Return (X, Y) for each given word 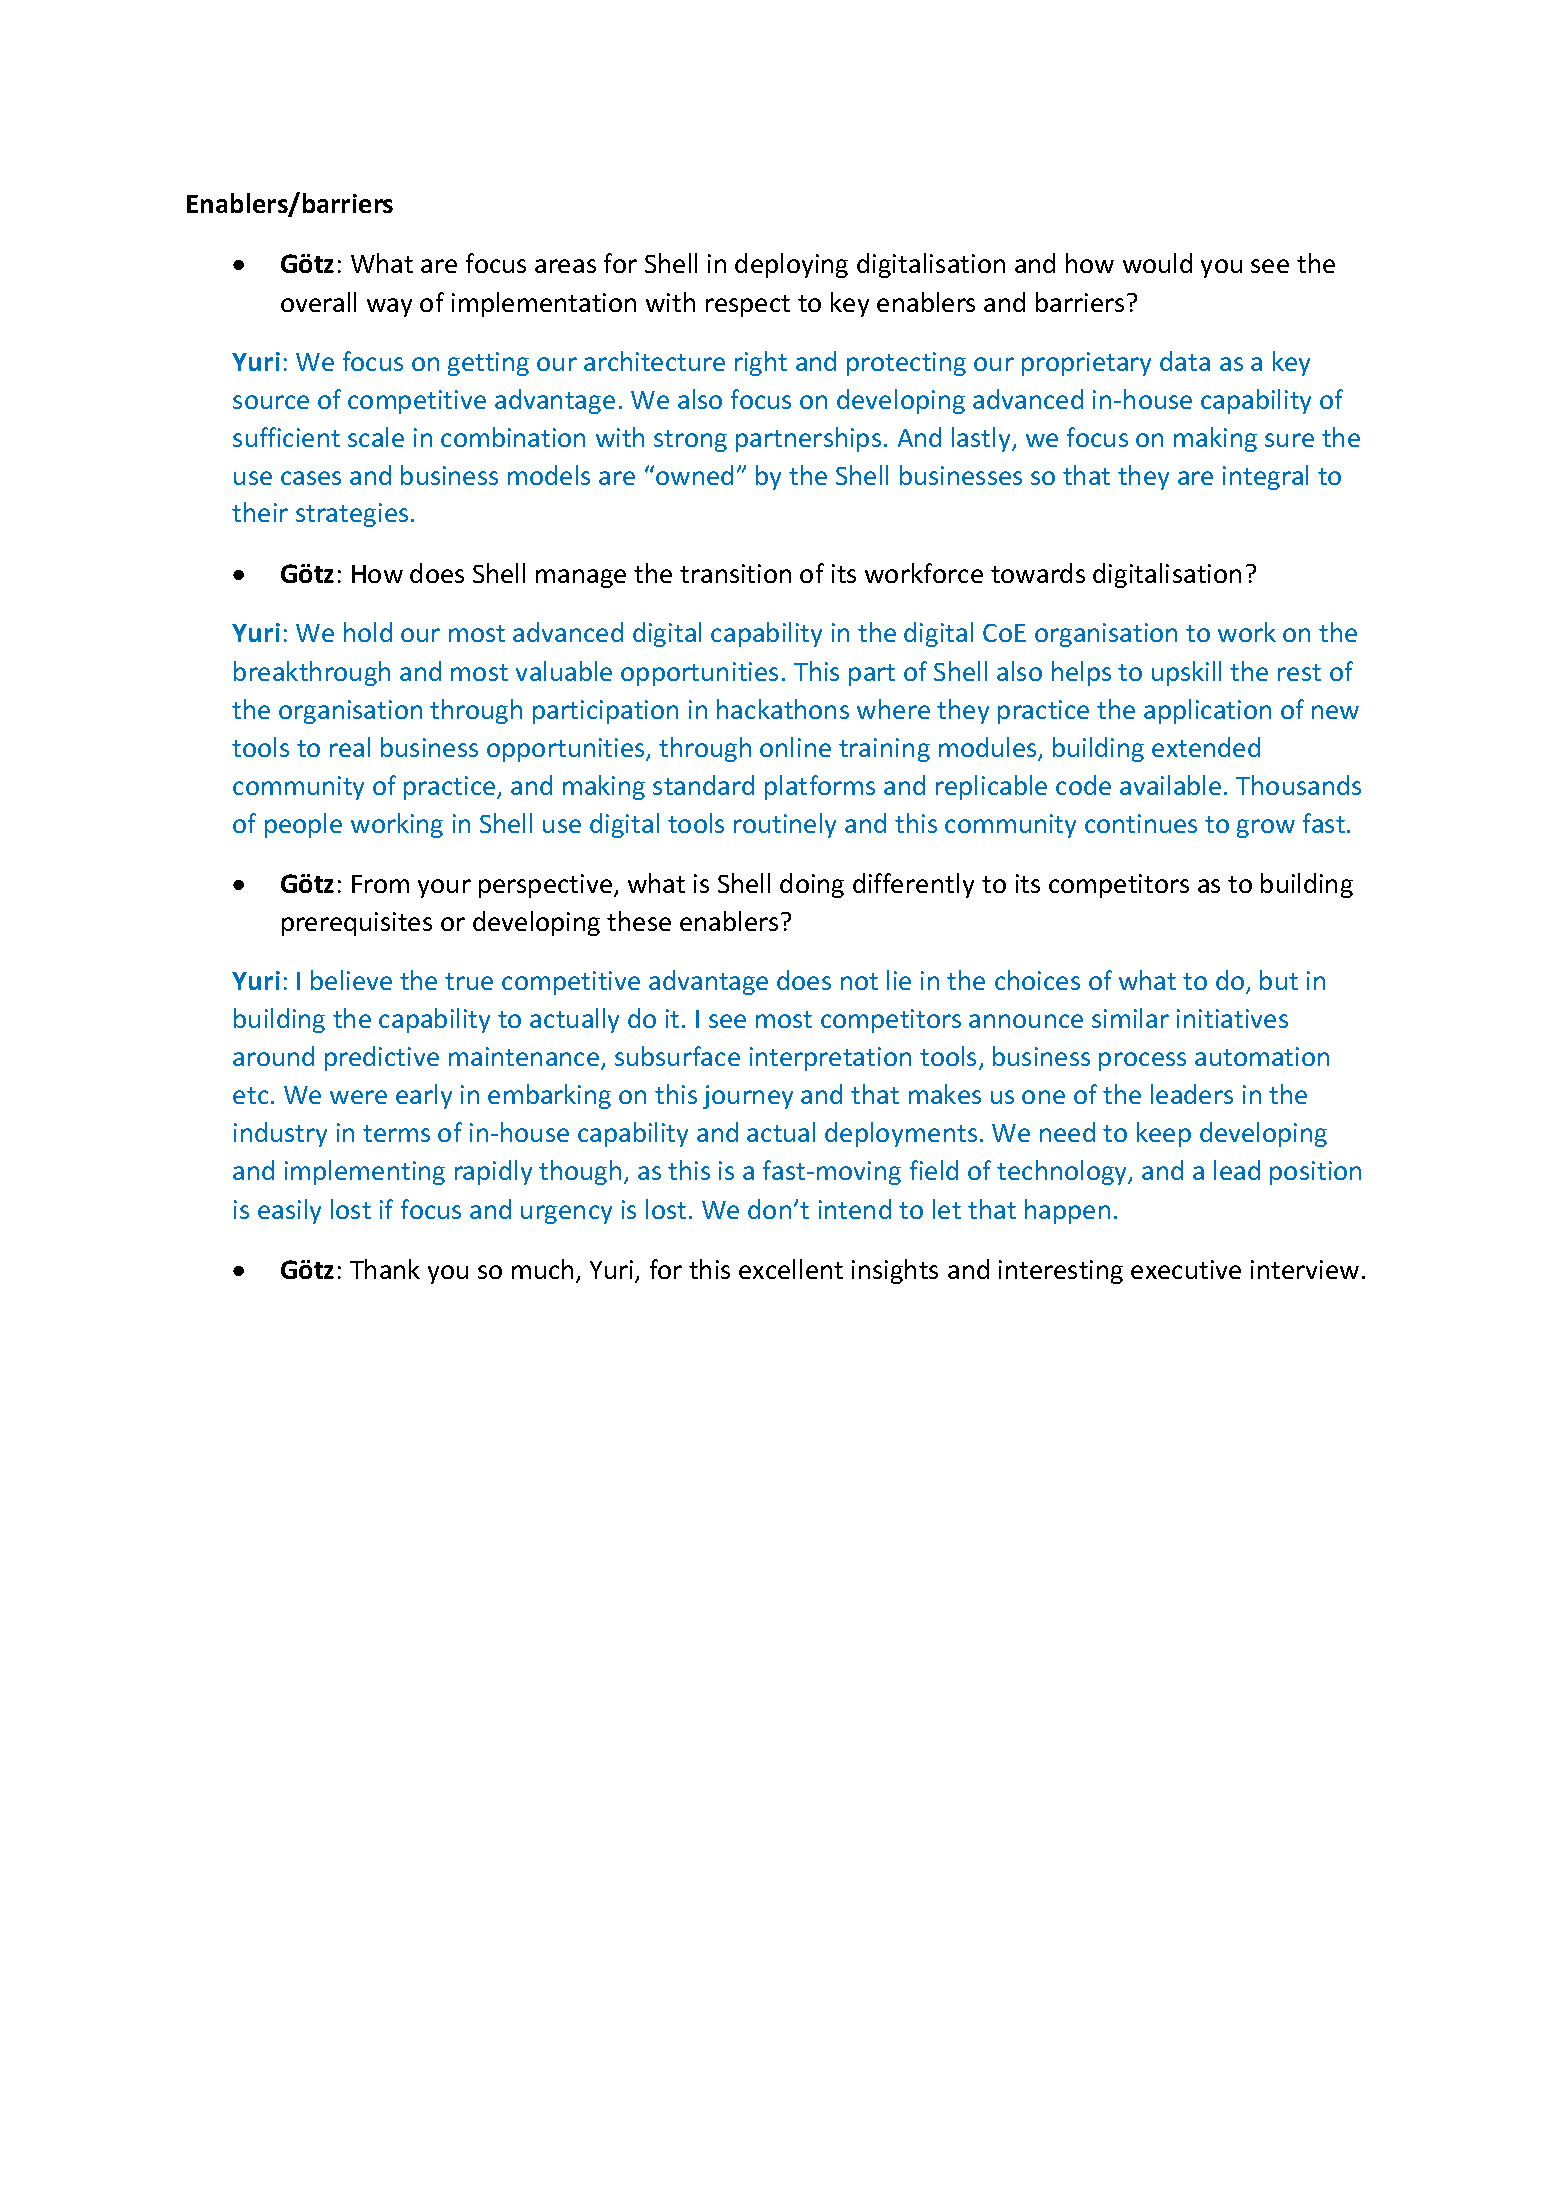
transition (735, 573)
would (1157, 263)
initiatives (1232, 1018)
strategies (352, 515)
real (350, 747)
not (859, 981)
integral (1265, 477)
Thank (385, 1269)
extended (1206, 747)
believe (351, 980)
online (795, 747)
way (389, 307)
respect (748, 306)
